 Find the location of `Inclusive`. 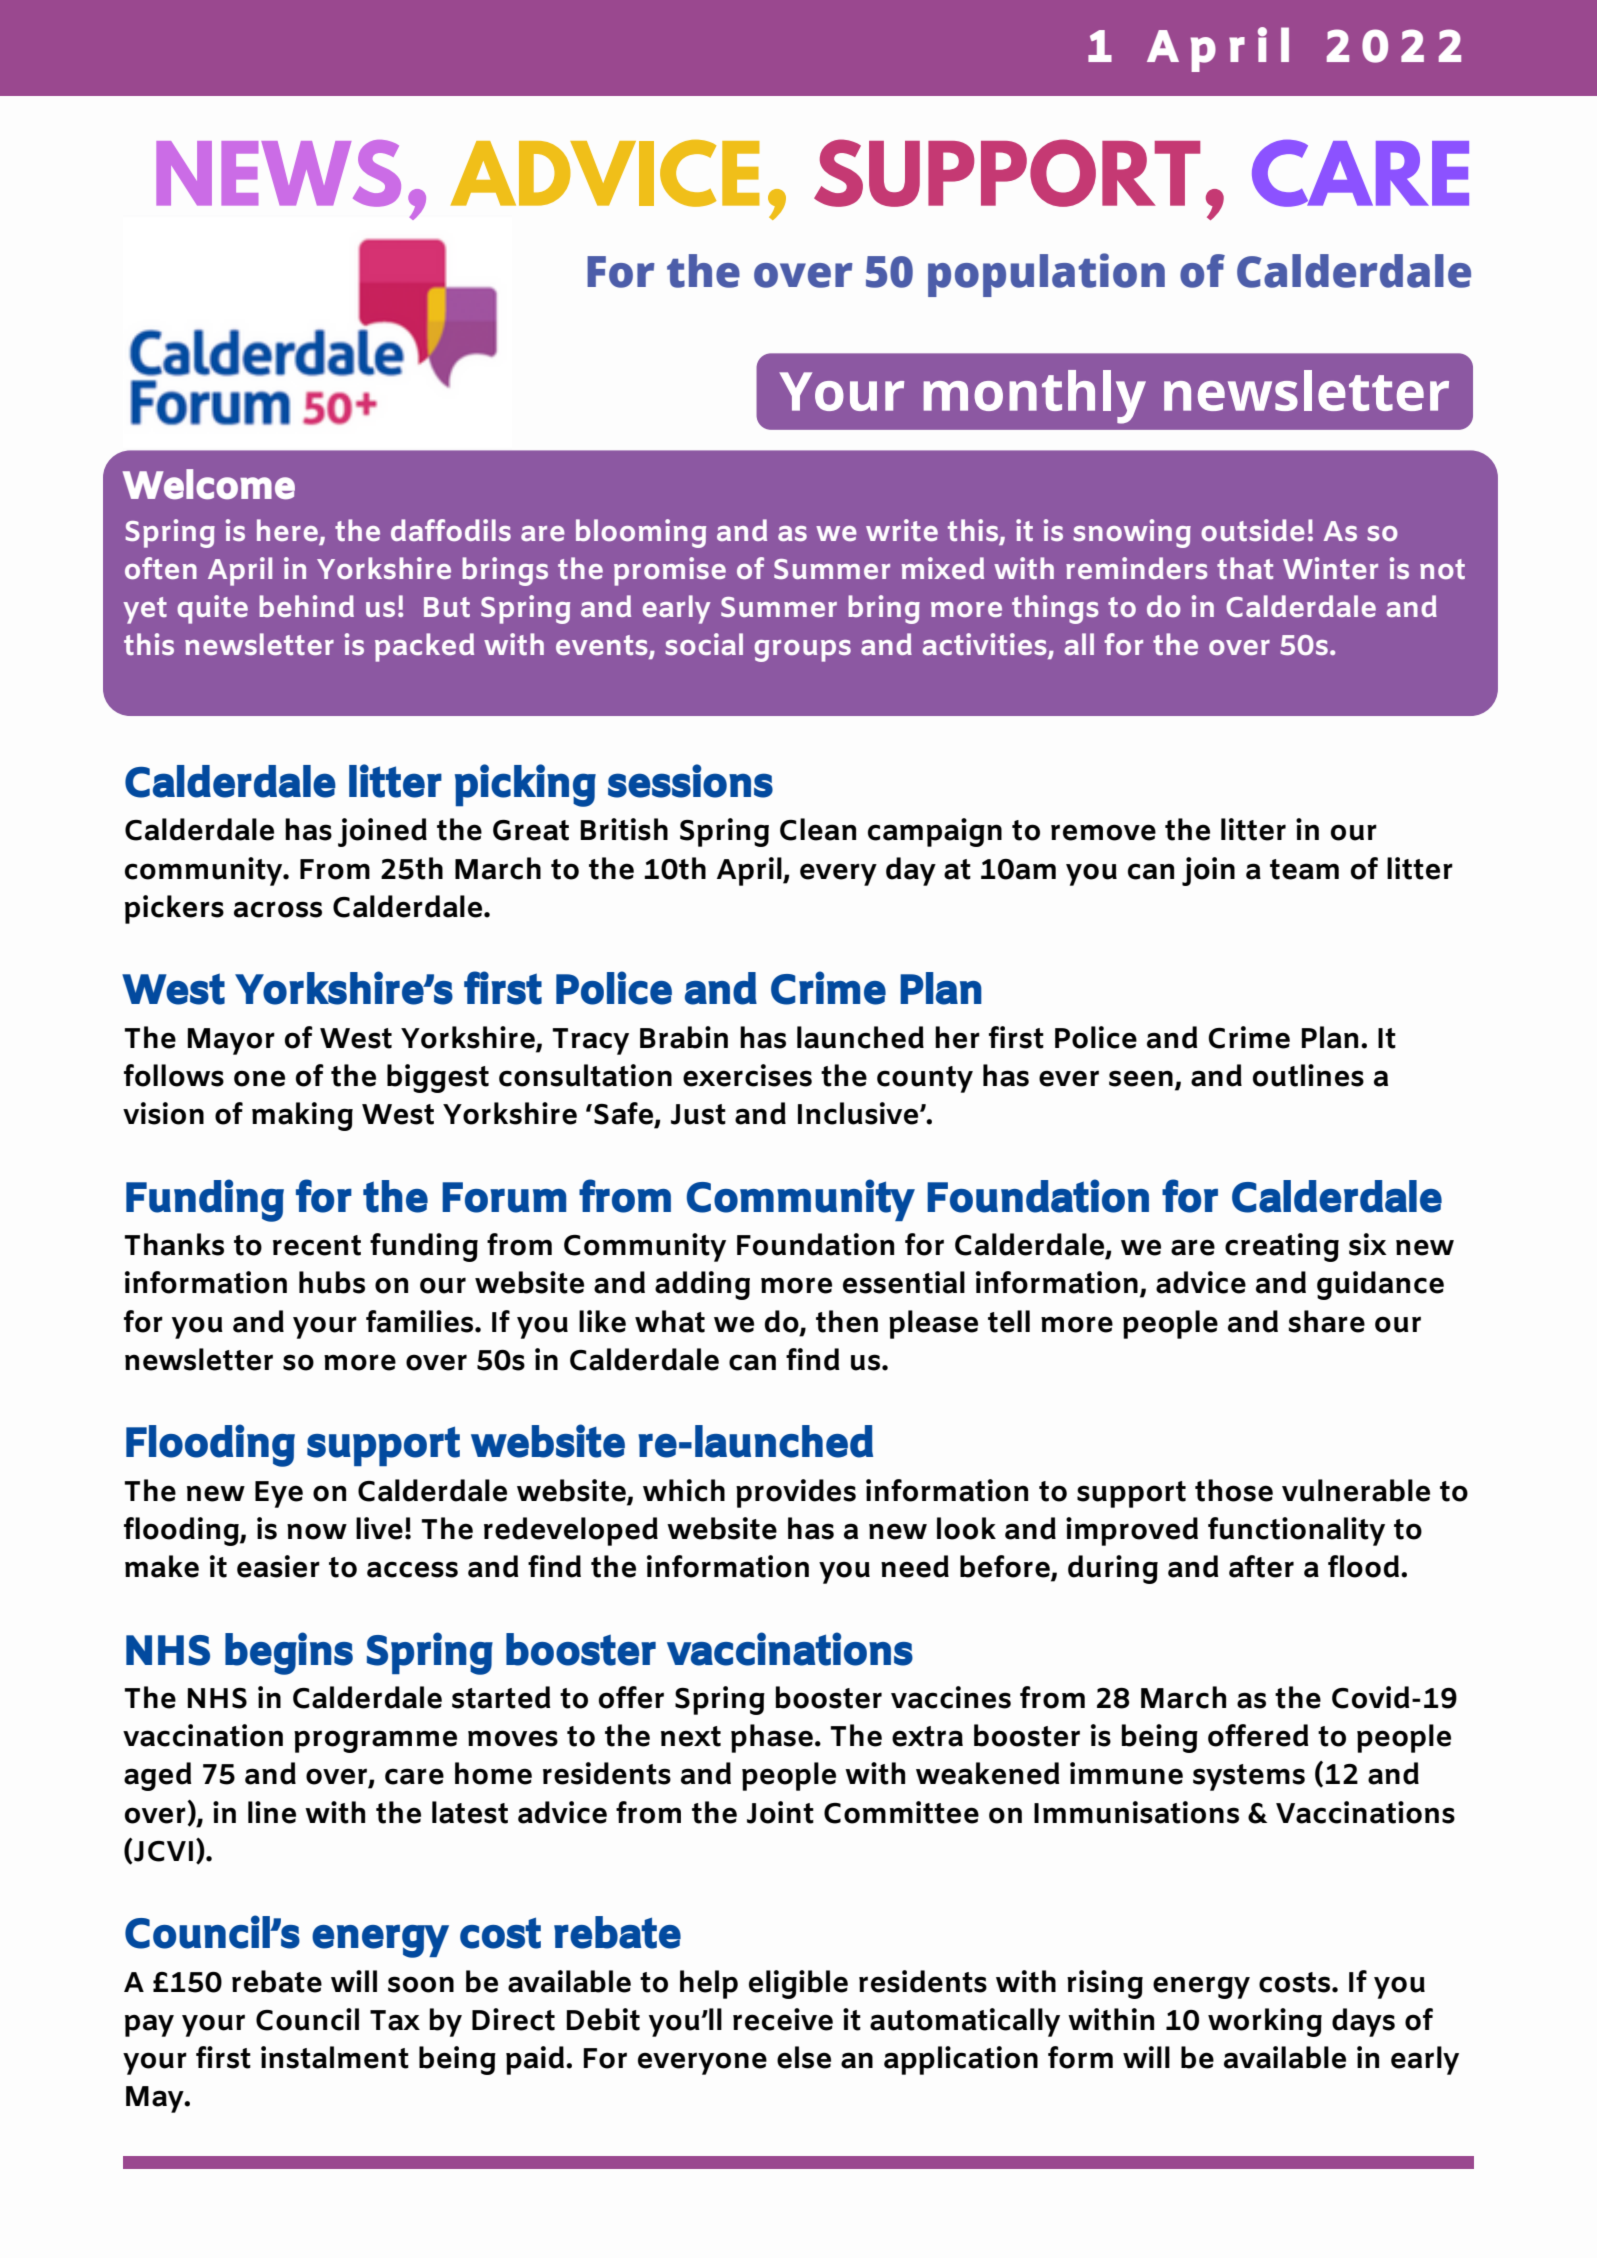

Inclusive is located at coordinates (859, 1113).
